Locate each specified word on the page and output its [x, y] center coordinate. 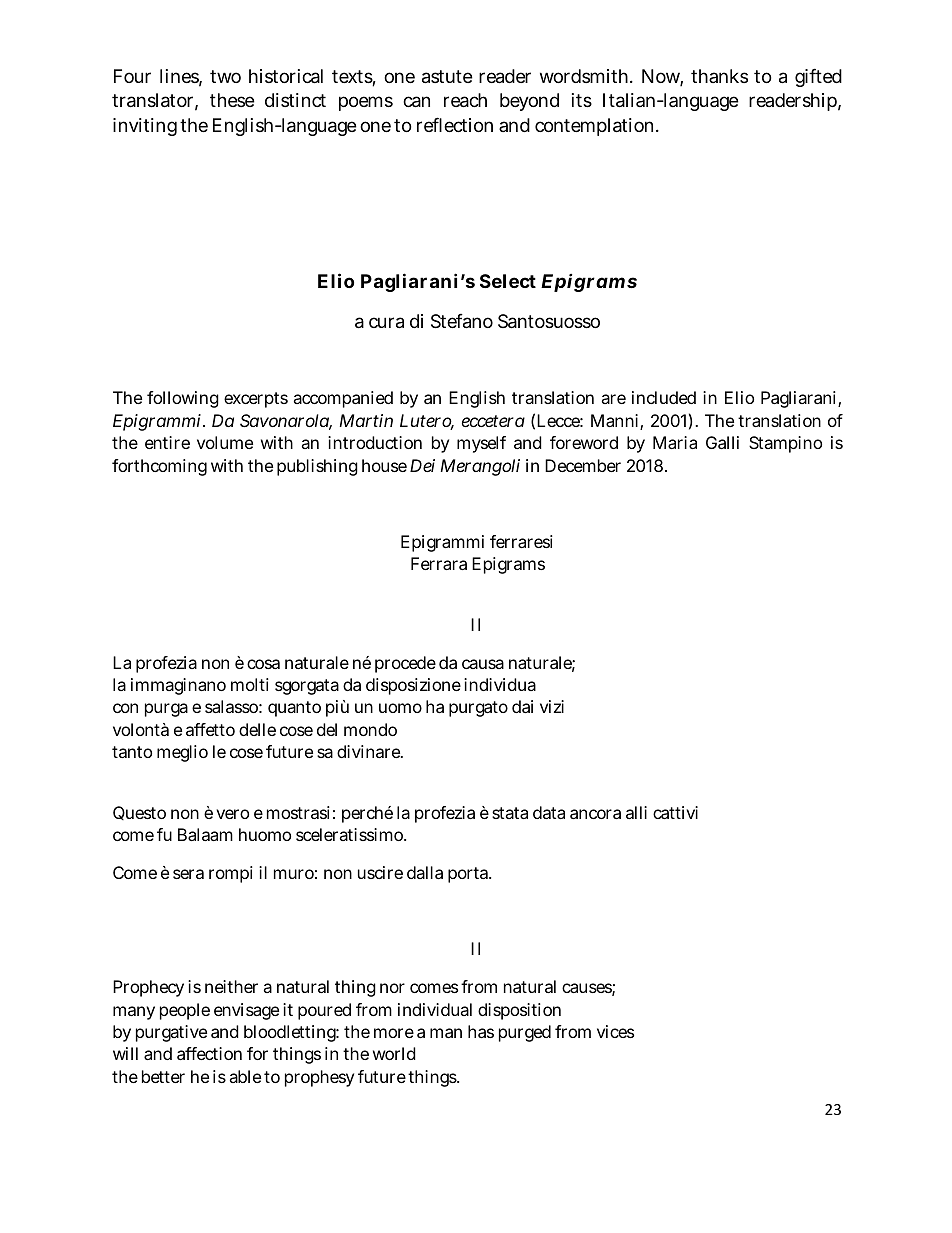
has [481, 1031]
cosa [263, 664]
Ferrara [439, 563]
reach [465, 100]
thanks [719, 76]
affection [209, 1053]
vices [615, 1031]
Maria [675, 442]
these [232, 100]
